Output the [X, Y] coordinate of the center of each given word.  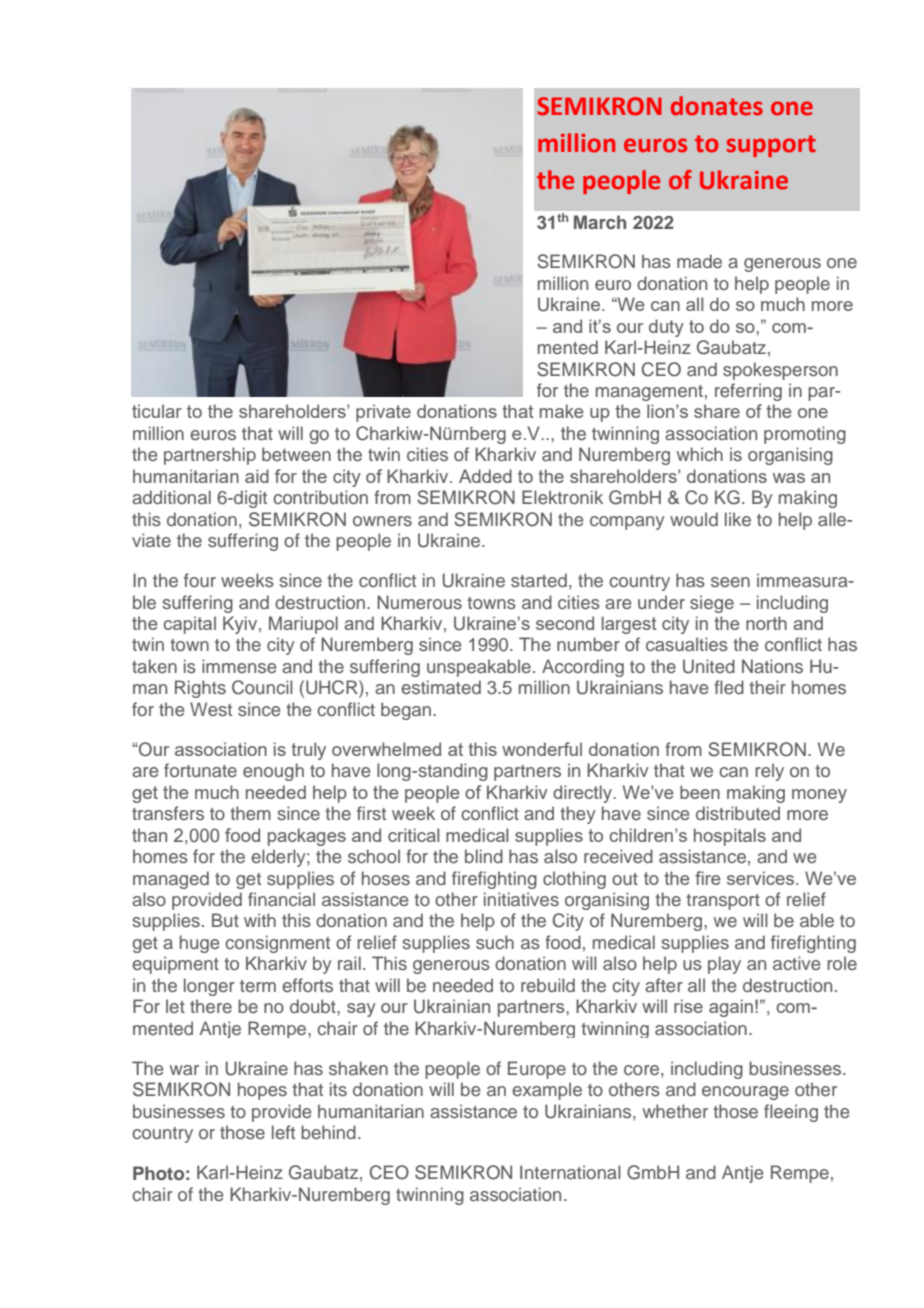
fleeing [791, 1113]
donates [717, 106]
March [600, 222]
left [283, 1132]
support [771, 146]
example [547, 1091]
